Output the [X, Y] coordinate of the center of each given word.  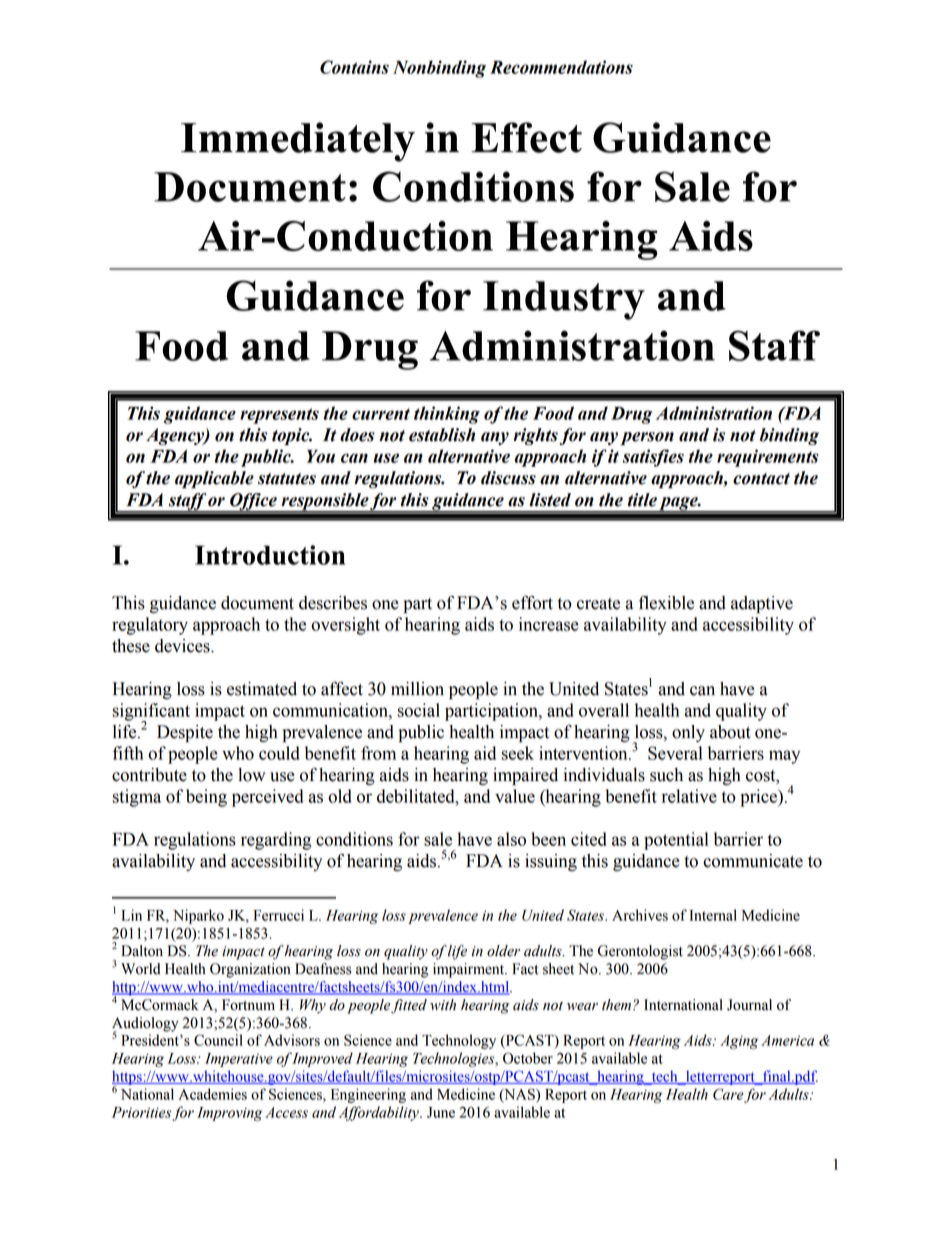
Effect [526, 137]
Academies [213, 1094]
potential [676, 841]
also [511, 839]
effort [532, 602]
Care [728, 1094]
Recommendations [561, 67]
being [206, 798]
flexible [666, 602]
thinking [447, 415]
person [647, 438]
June [441, 1112]
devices [183, 646]
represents [279, 416]
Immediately [298, 142]
